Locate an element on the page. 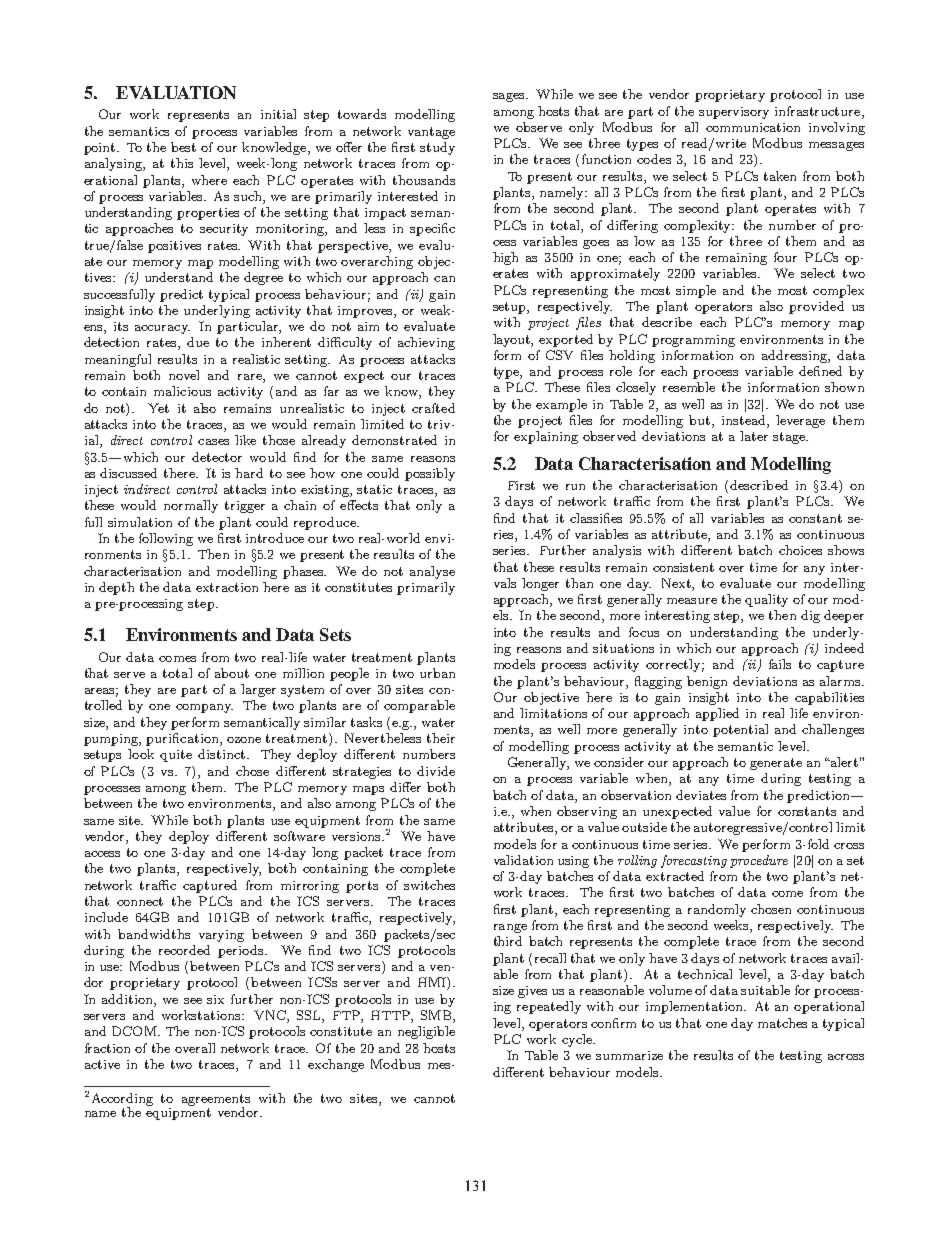  six is located at coordinates (215, 999).
